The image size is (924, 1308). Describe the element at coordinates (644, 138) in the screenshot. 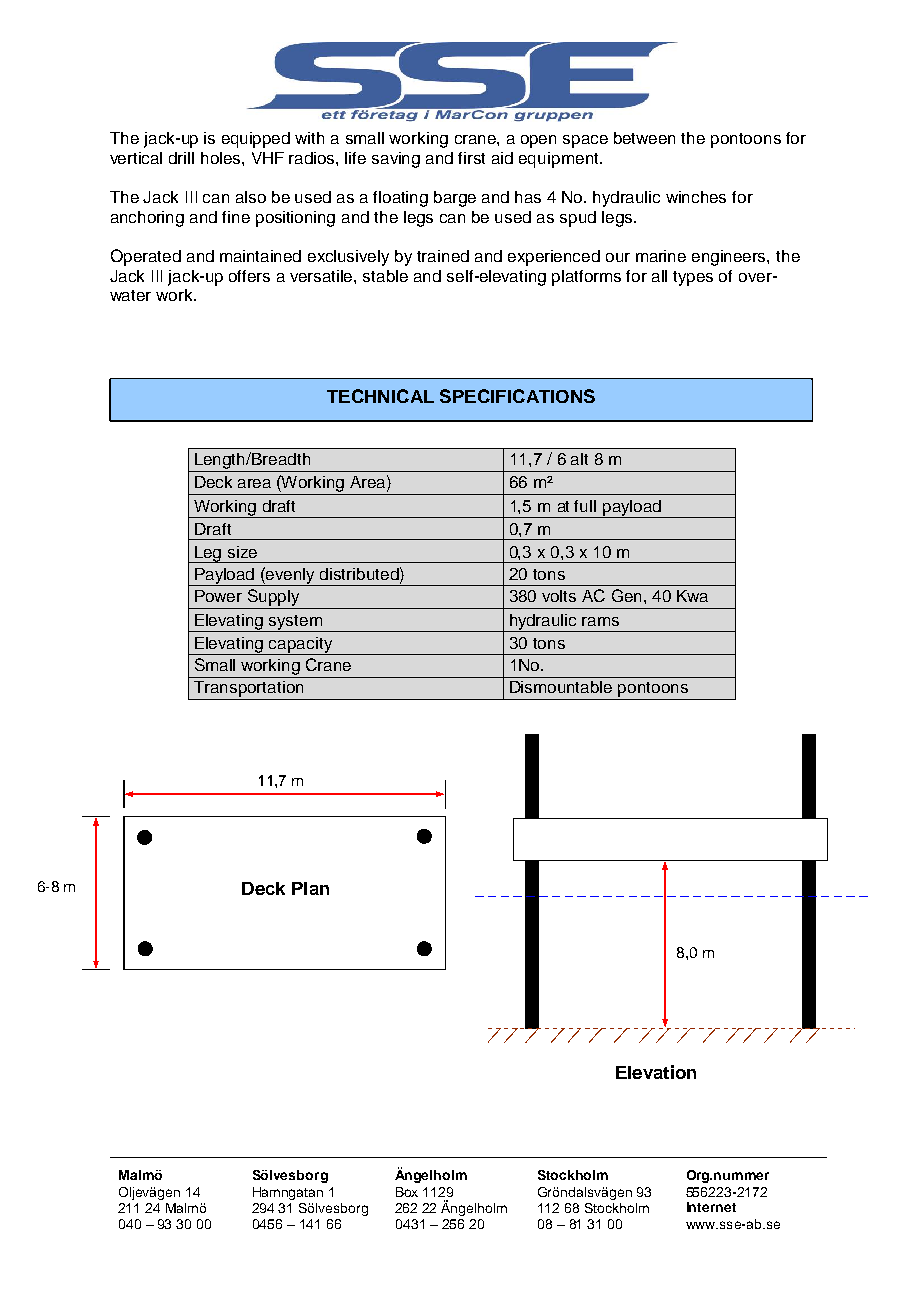

I see `between` at that location.
